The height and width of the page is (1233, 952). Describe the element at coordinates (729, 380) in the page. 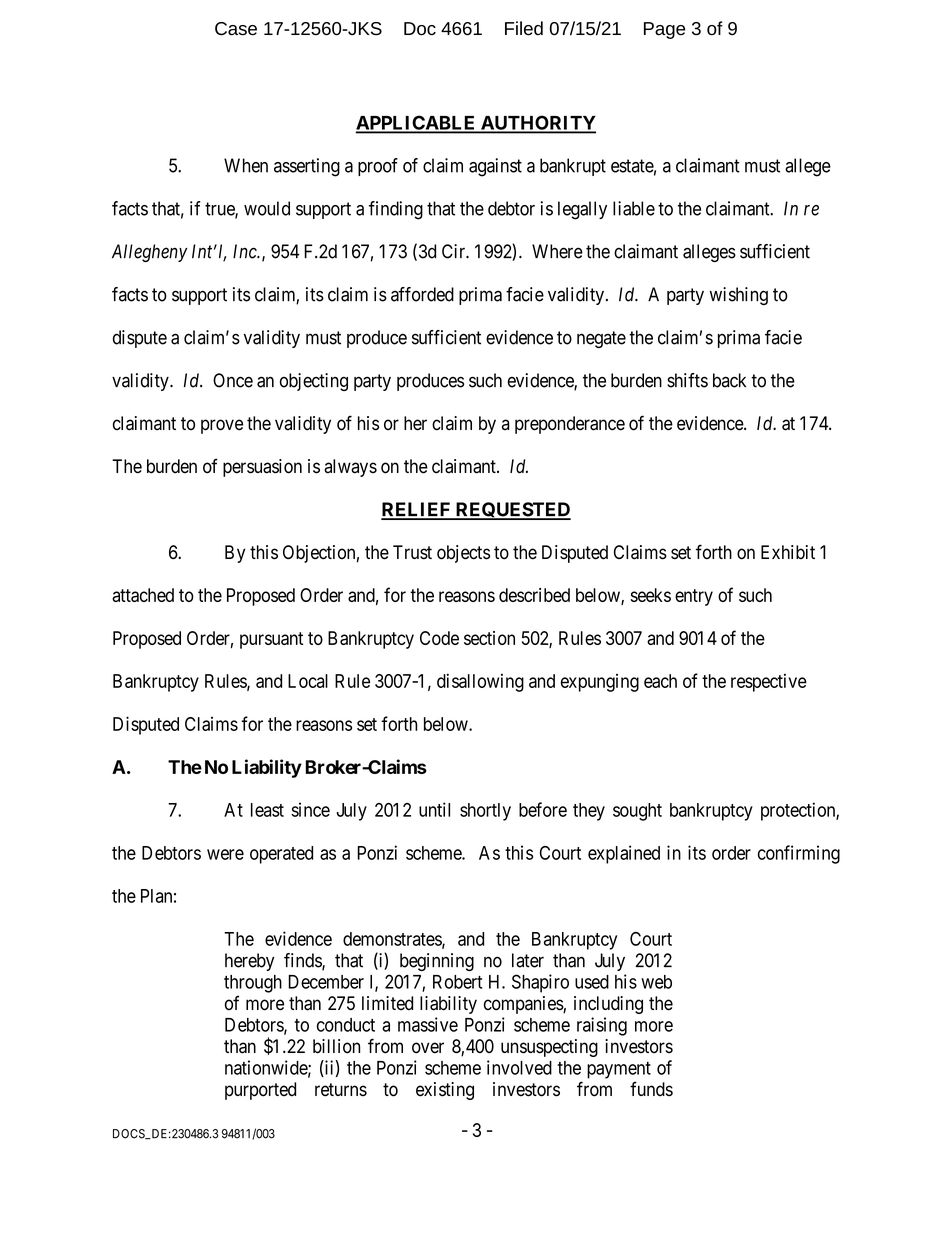

I see `back` at that location.
